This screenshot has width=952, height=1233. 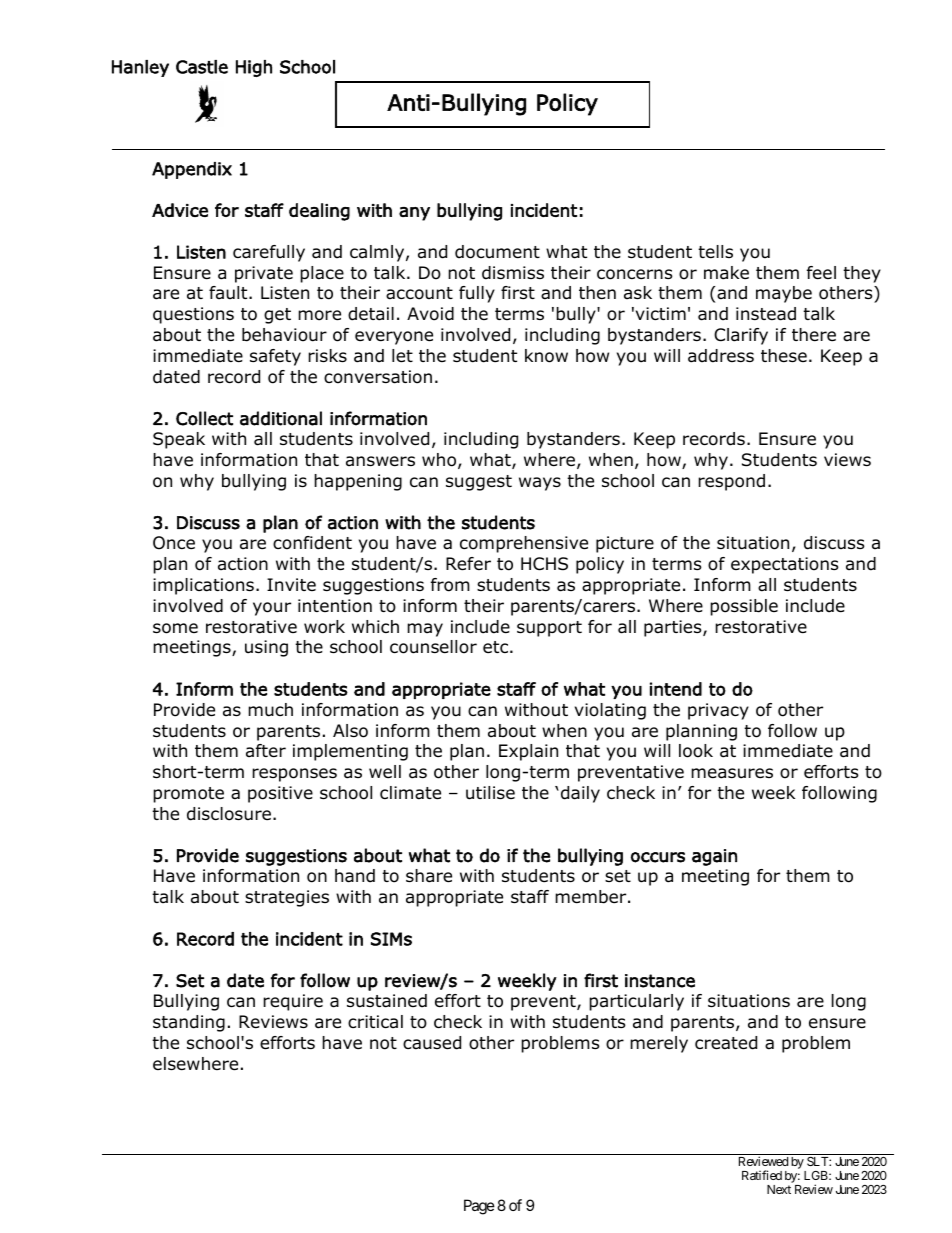 I want to click on Page, so click(x=479, y=1207).
